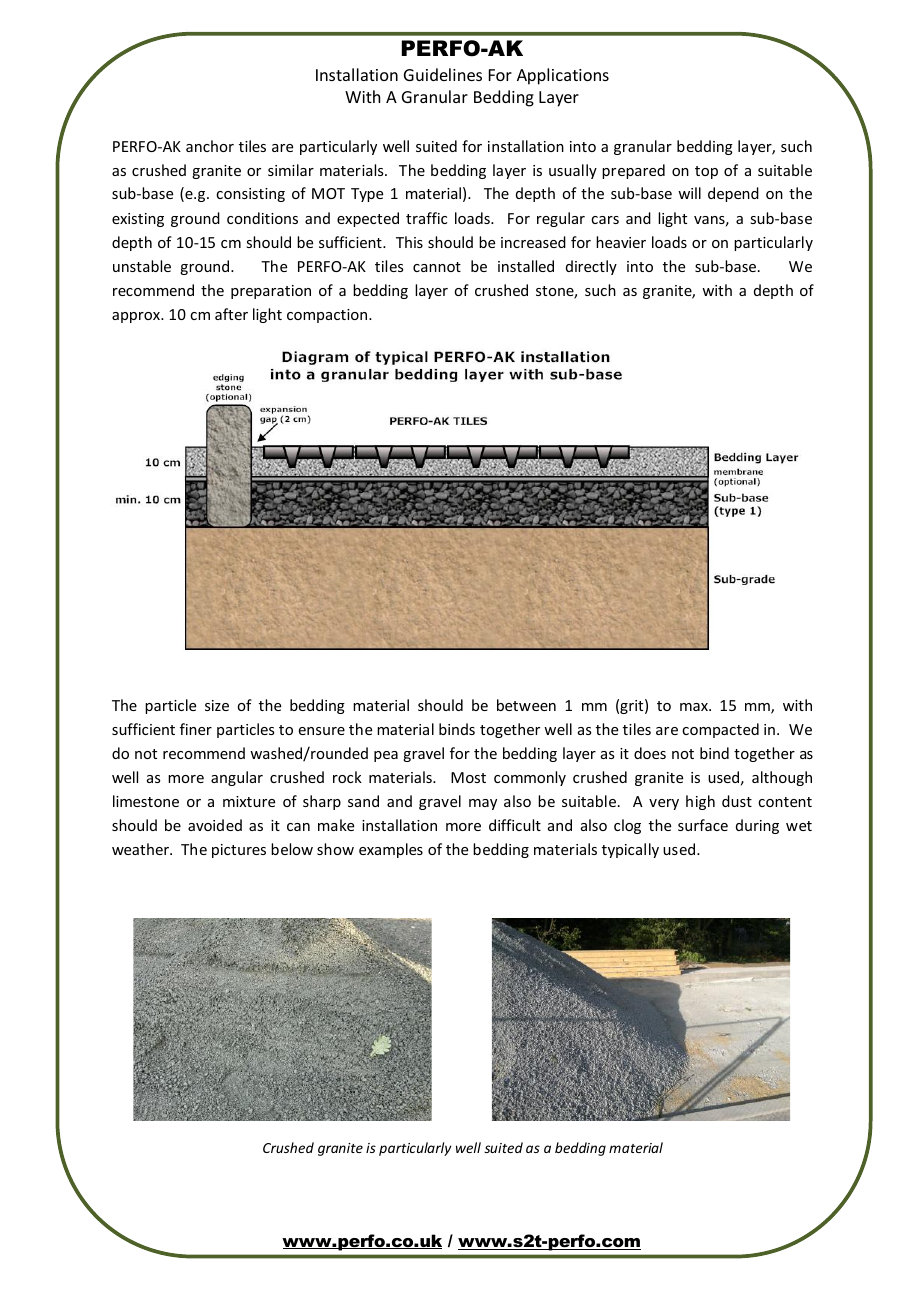 This screenshot has width=924, height=1308. I want to click on directly, so click(591, 267).
